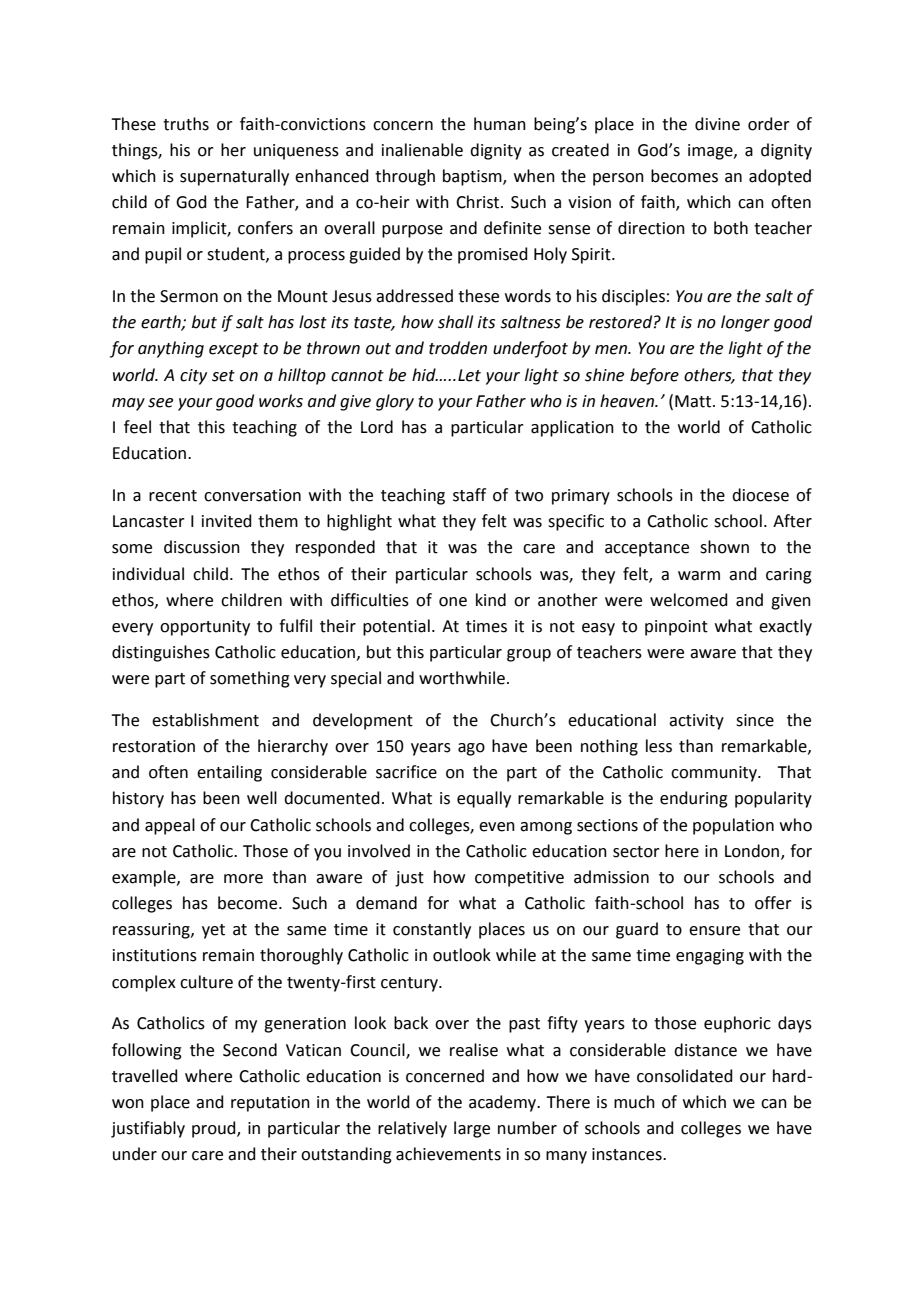  What do you see at coordinates (685, 1076) in the image?
I see `consolidated` at bounding box center [685, 1076].
